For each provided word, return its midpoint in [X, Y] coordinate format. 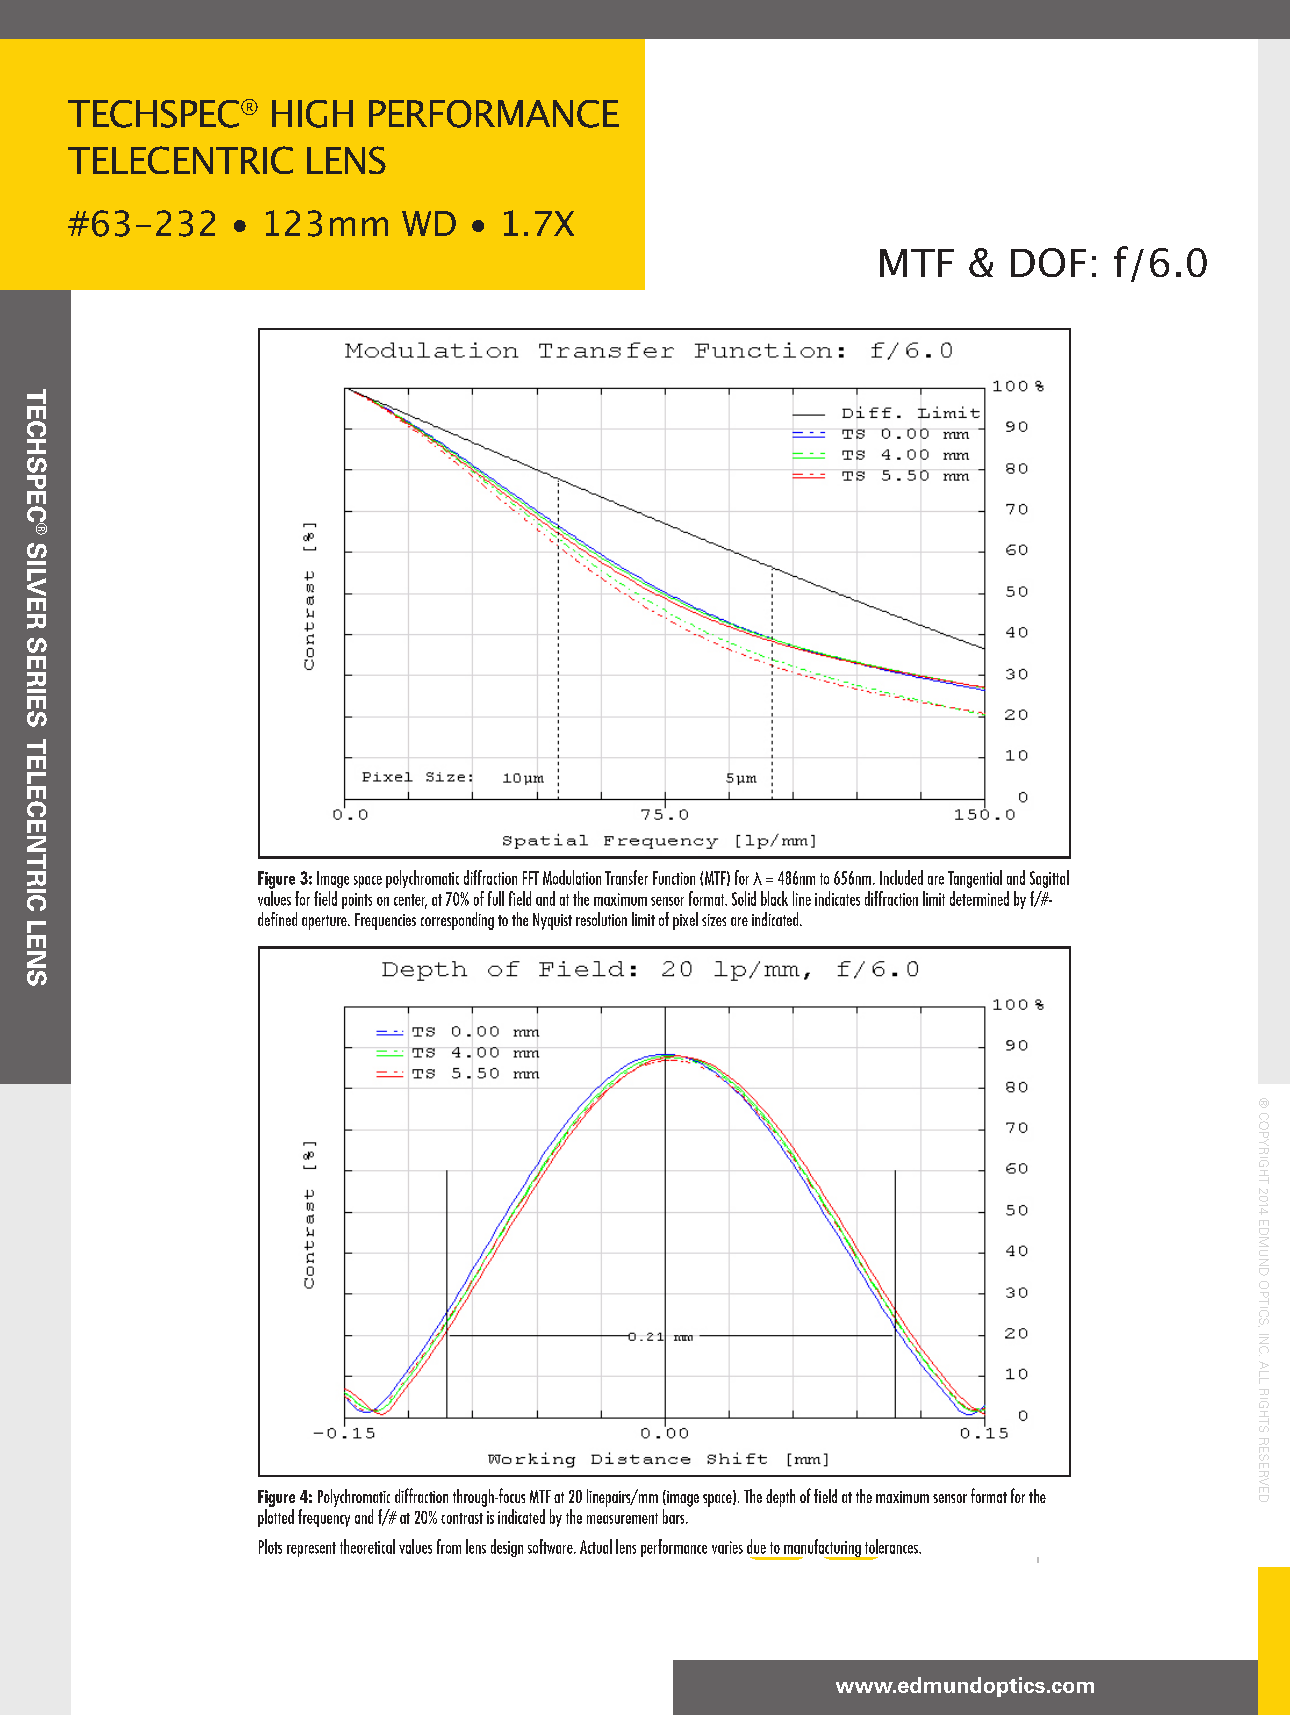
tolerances [893, 1546]
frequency [324, 1518]
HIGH [312, 114]
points [357, 901]
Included [901, 877]
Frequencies [385, 921]
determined [979, 898]
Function [674, 878]
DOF [1048, 262]
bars [675, 1516]
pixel [685, 921]
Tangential [975, 879]
